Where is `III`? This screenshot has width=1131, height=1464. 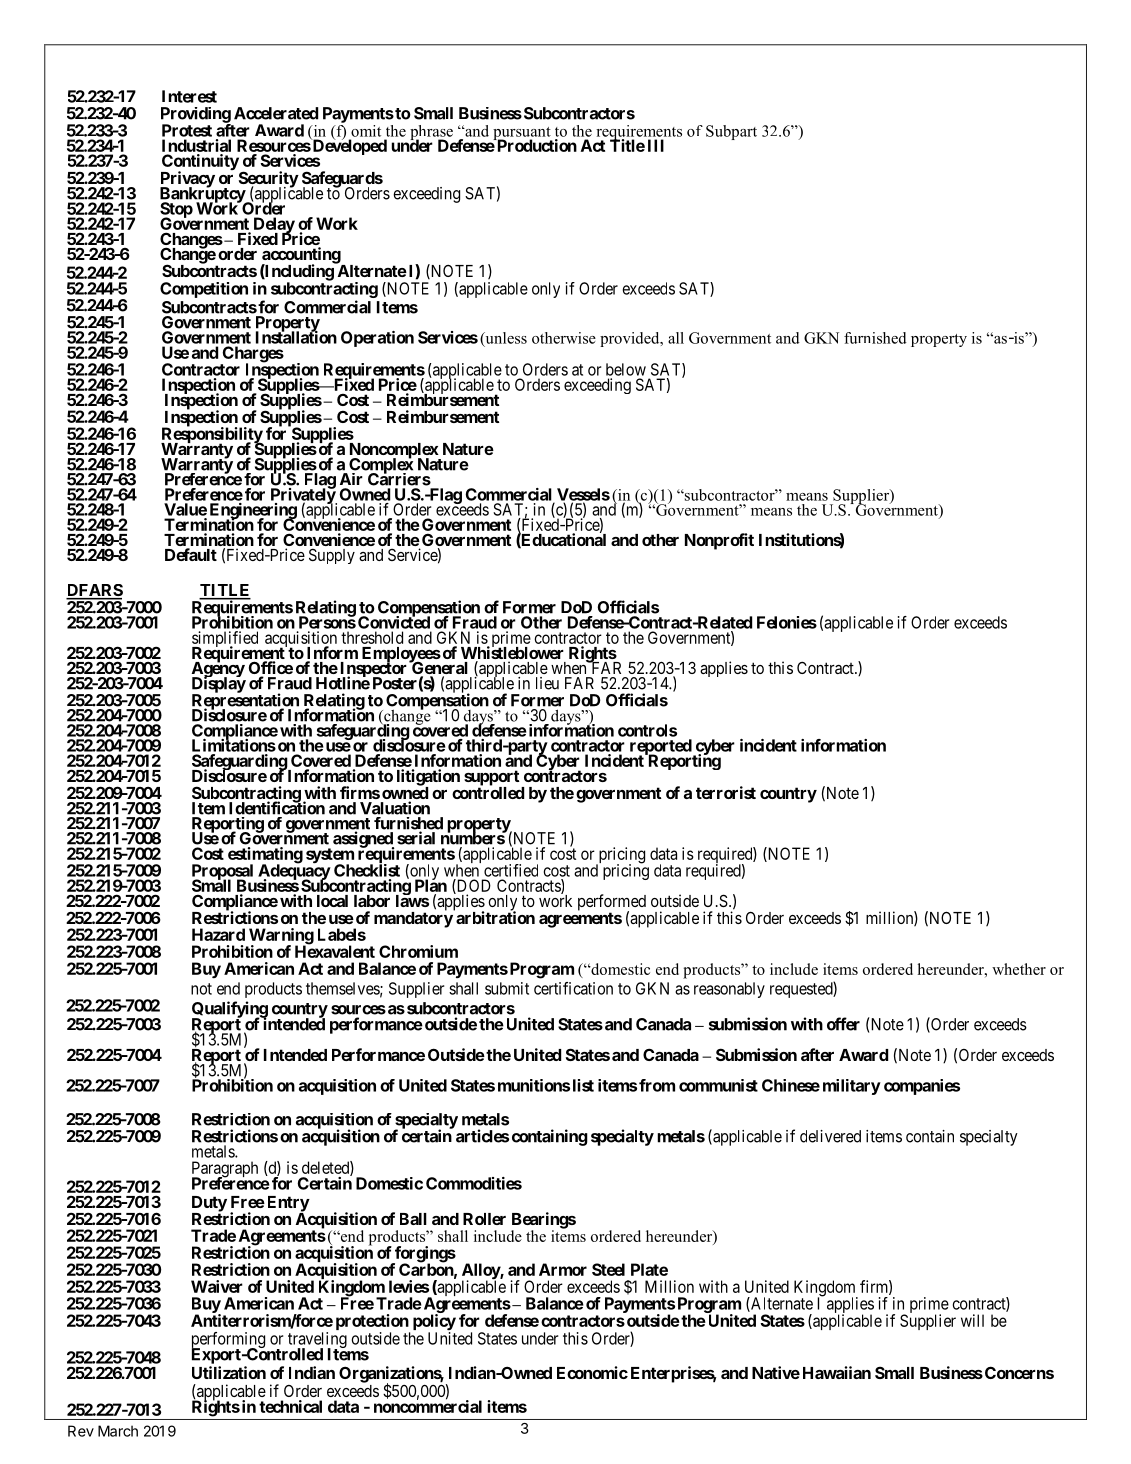
III is located at coordinates (656, 145).
